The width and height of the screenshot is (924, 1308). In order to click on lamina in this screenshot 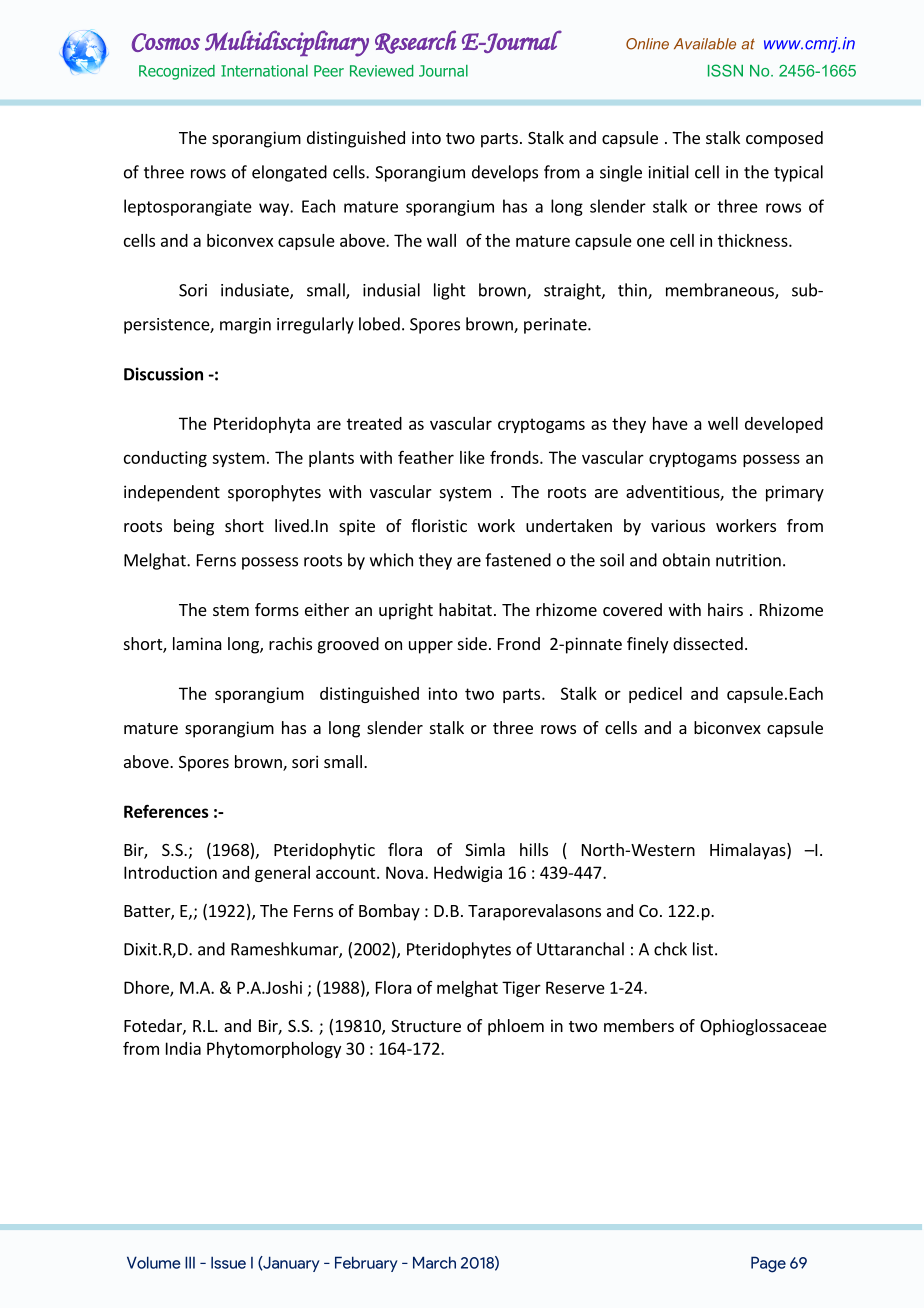, I will do `click(197, 643)`.
